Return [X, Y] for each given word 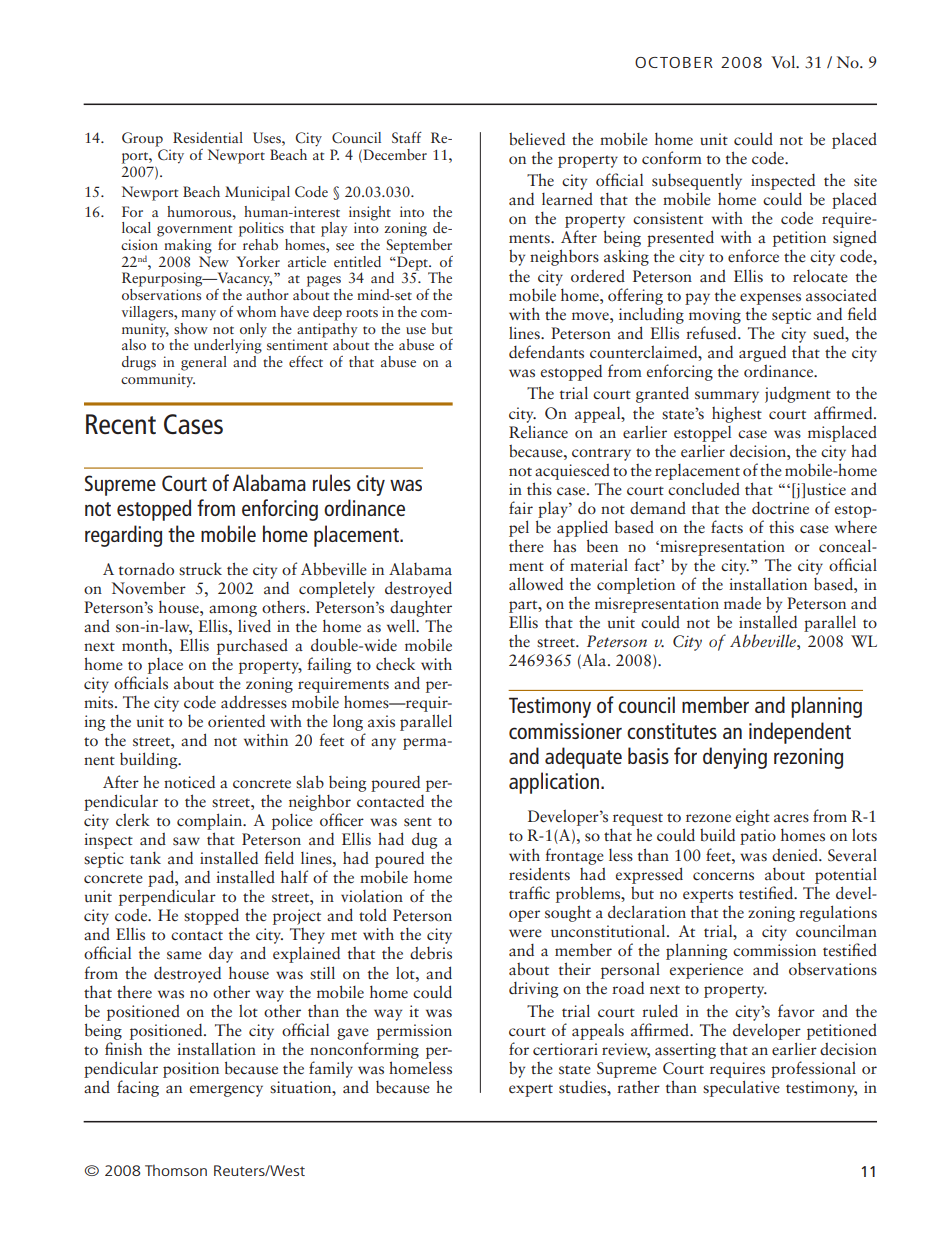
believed [537, 139]
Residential [208, 137]
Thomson [176, 1170]
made [742, 603]
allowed [536, 584]
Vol [784, 61]
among [233, 611]
